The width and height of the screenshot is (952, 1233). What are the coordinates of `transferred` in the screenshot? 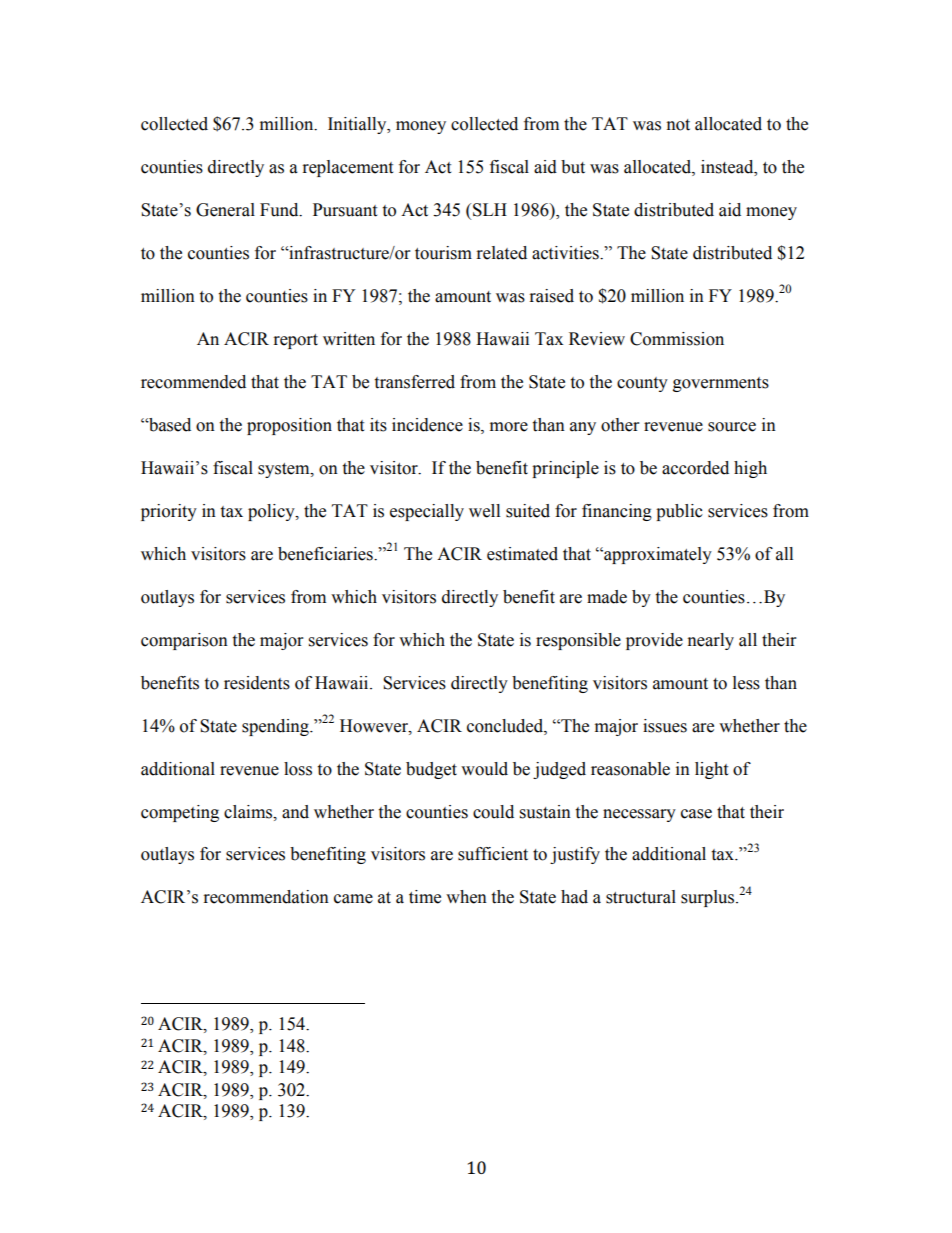 It's located at (414, 382).
